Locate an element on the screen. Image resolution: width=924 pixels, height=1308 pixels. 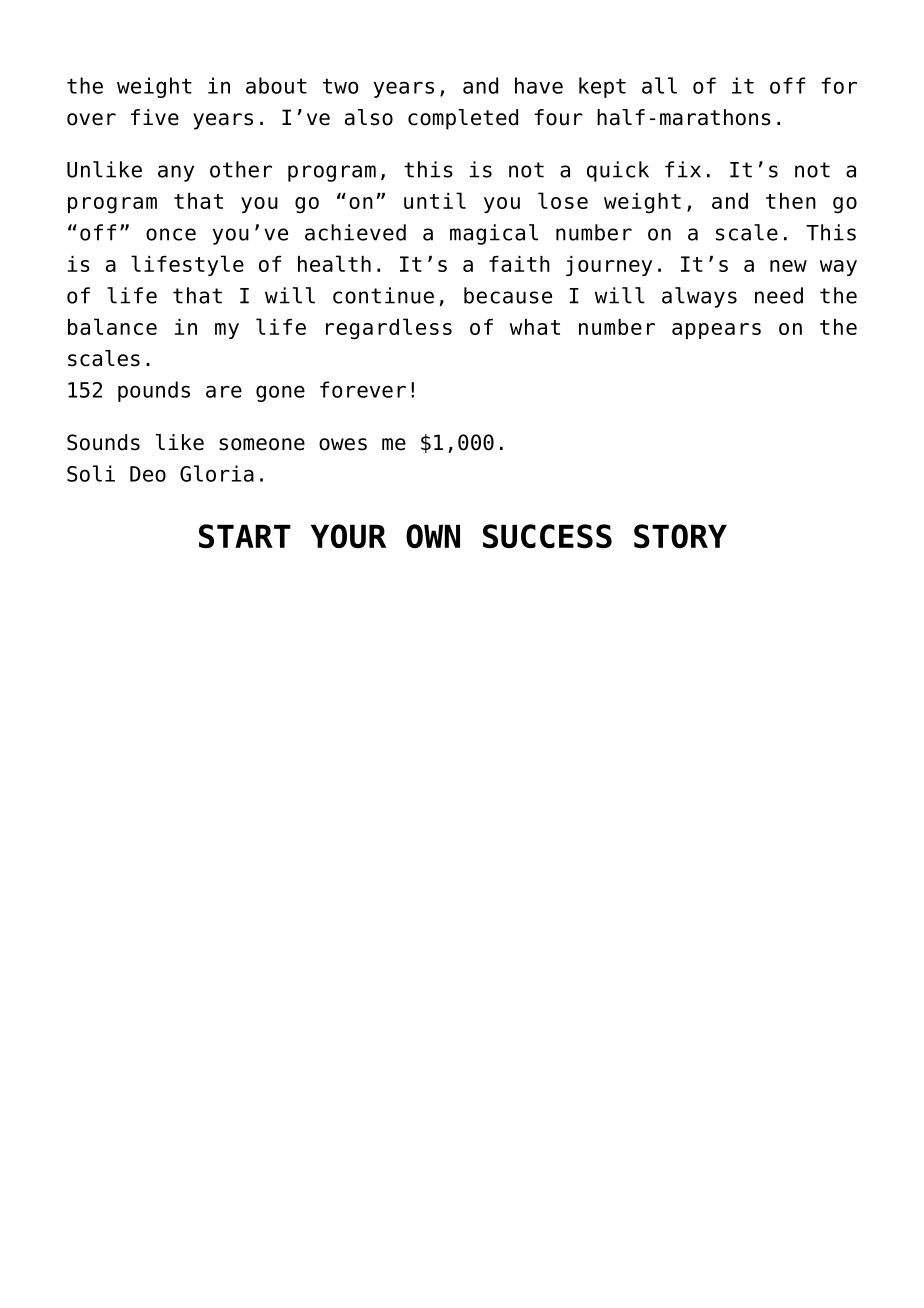
OWN is located at coordinates (433, 536).
